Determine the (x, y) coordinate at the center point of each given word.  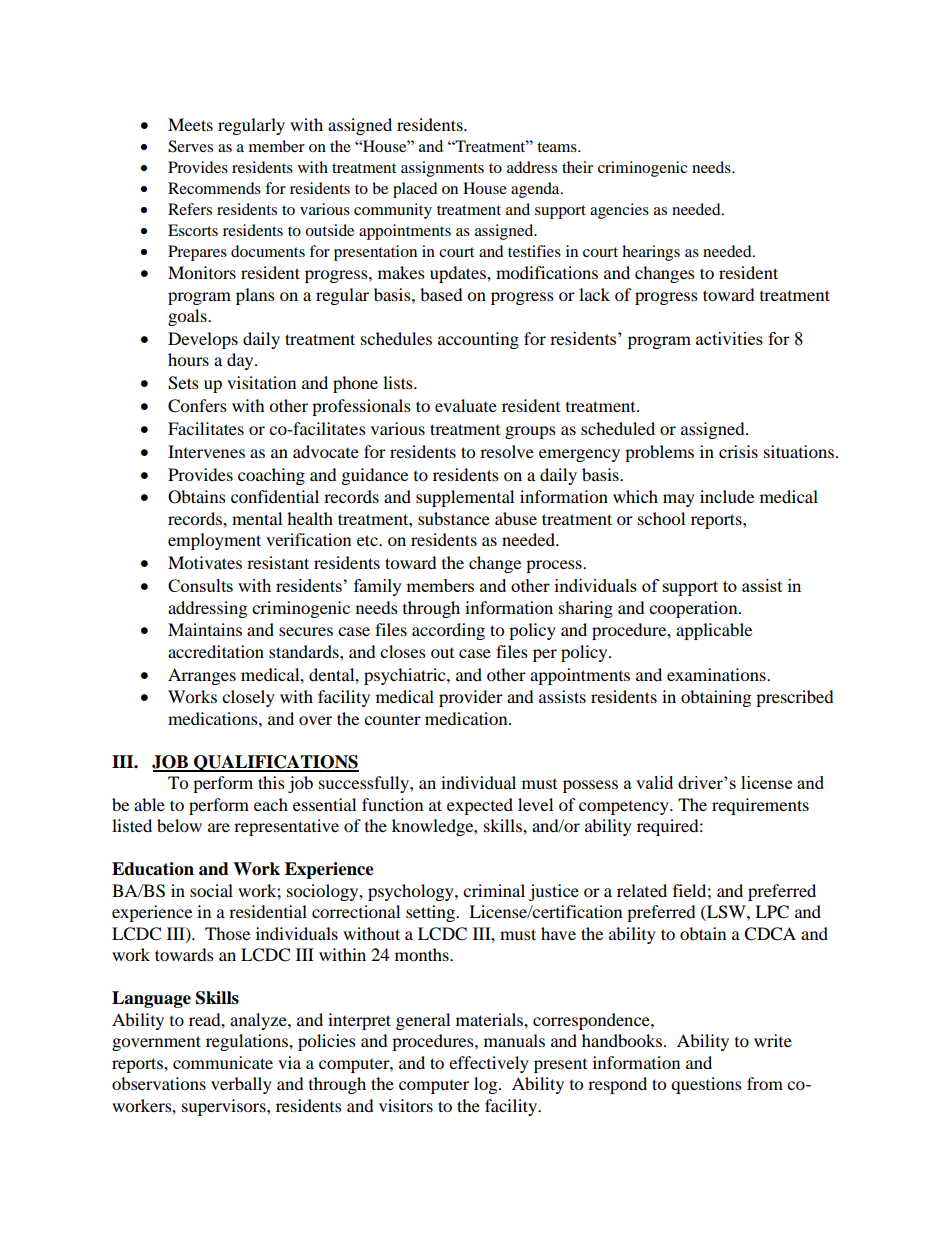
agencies (619, 211)
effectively (489, 1064)
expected (480, 806)
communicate (223, 1062)
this (271, 782)
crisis (738, 451)
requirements (760, 806)
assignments (442, 169)
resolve (507, 451)
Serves (190, 146)
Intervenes (206, 451)
